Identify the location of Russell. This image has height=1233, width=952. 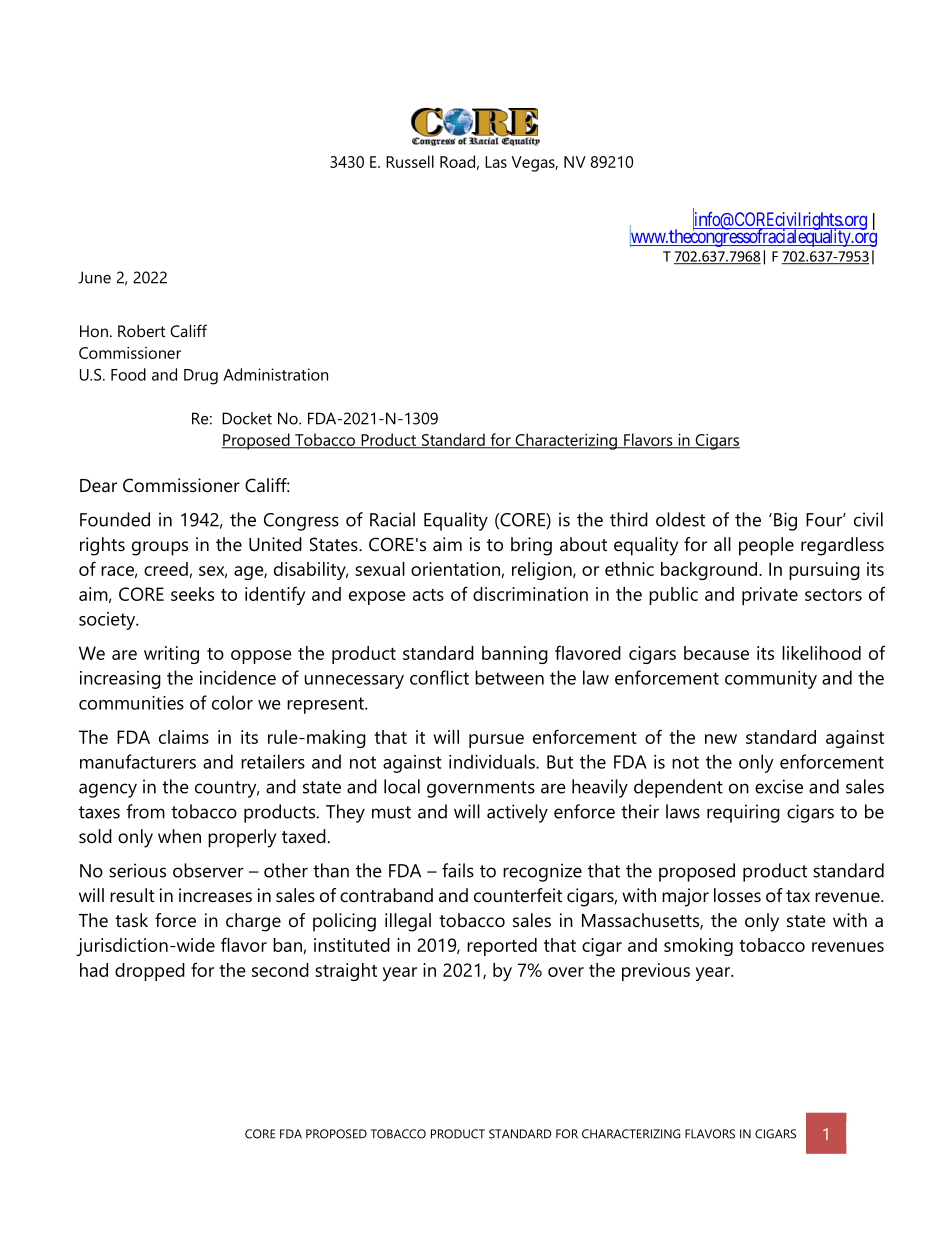
(410, 161).
